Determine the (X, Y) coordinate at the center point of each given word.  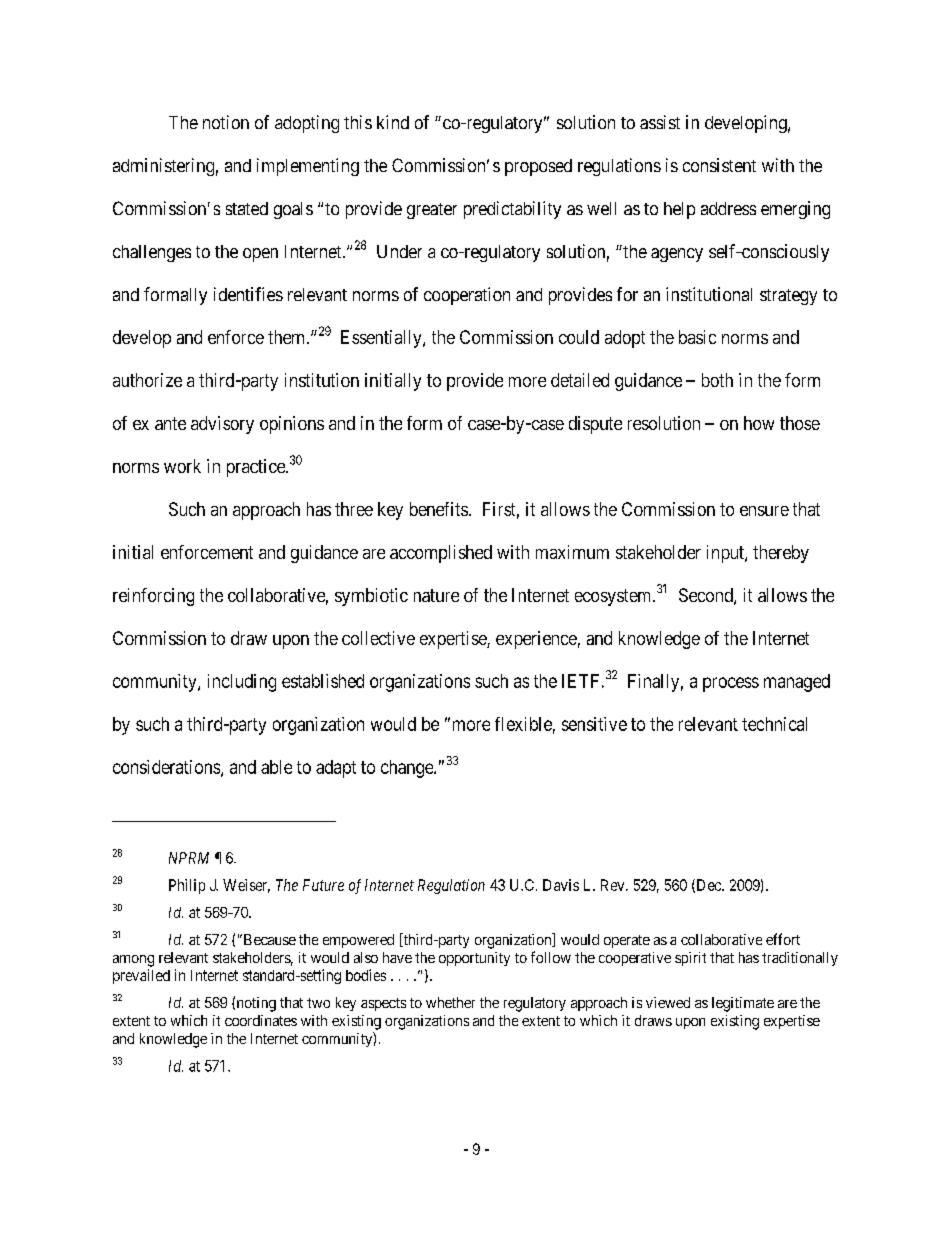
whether (450, 1002)
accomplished (441, 554)
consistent (719, 165)
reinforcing (153, 597)
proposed (538, 167)
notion (226, 122)
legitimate (743, 1004)
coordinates (261, 1020)
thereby (781, 554)
